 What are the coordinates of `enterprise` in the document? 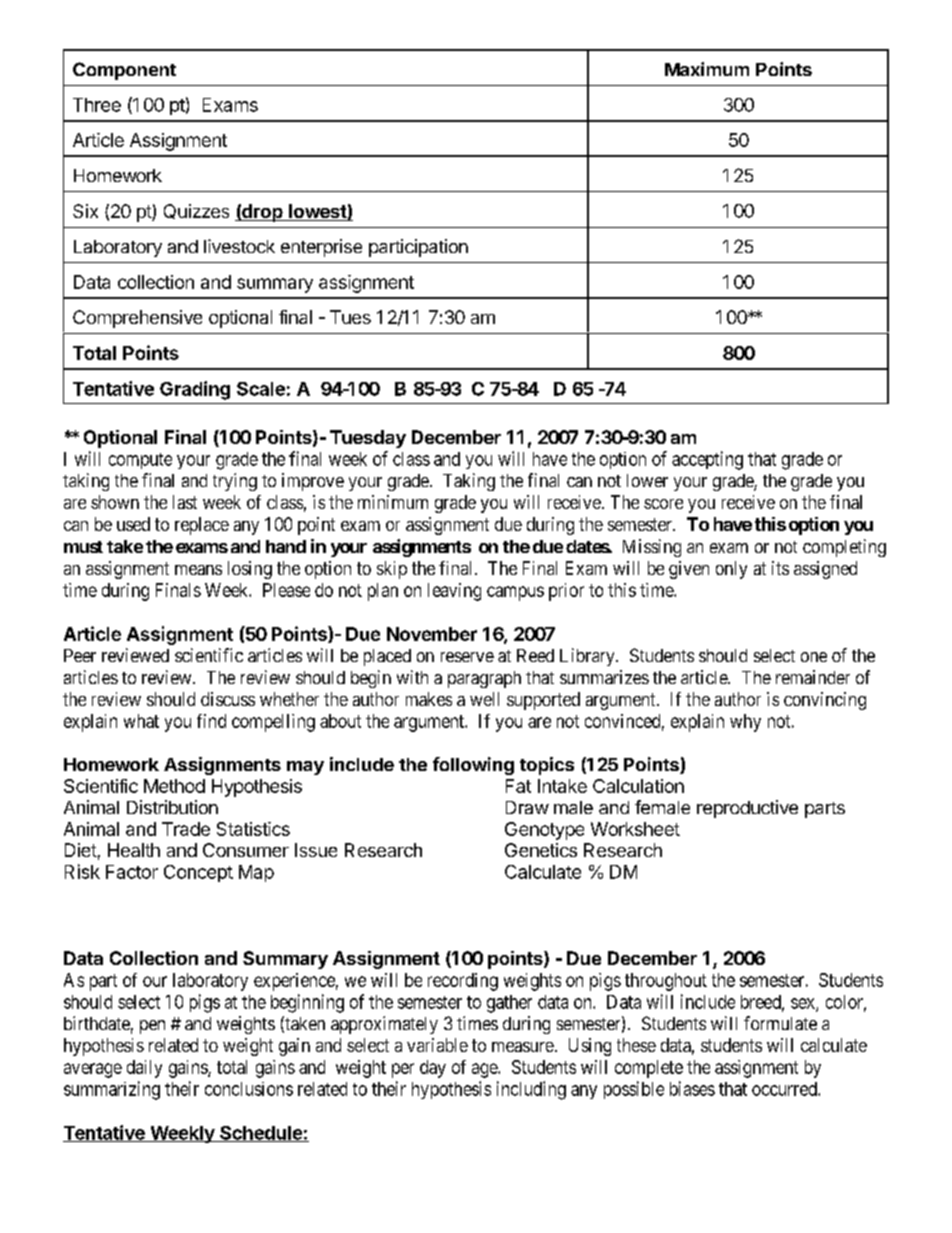 It's located at (321, 248).
